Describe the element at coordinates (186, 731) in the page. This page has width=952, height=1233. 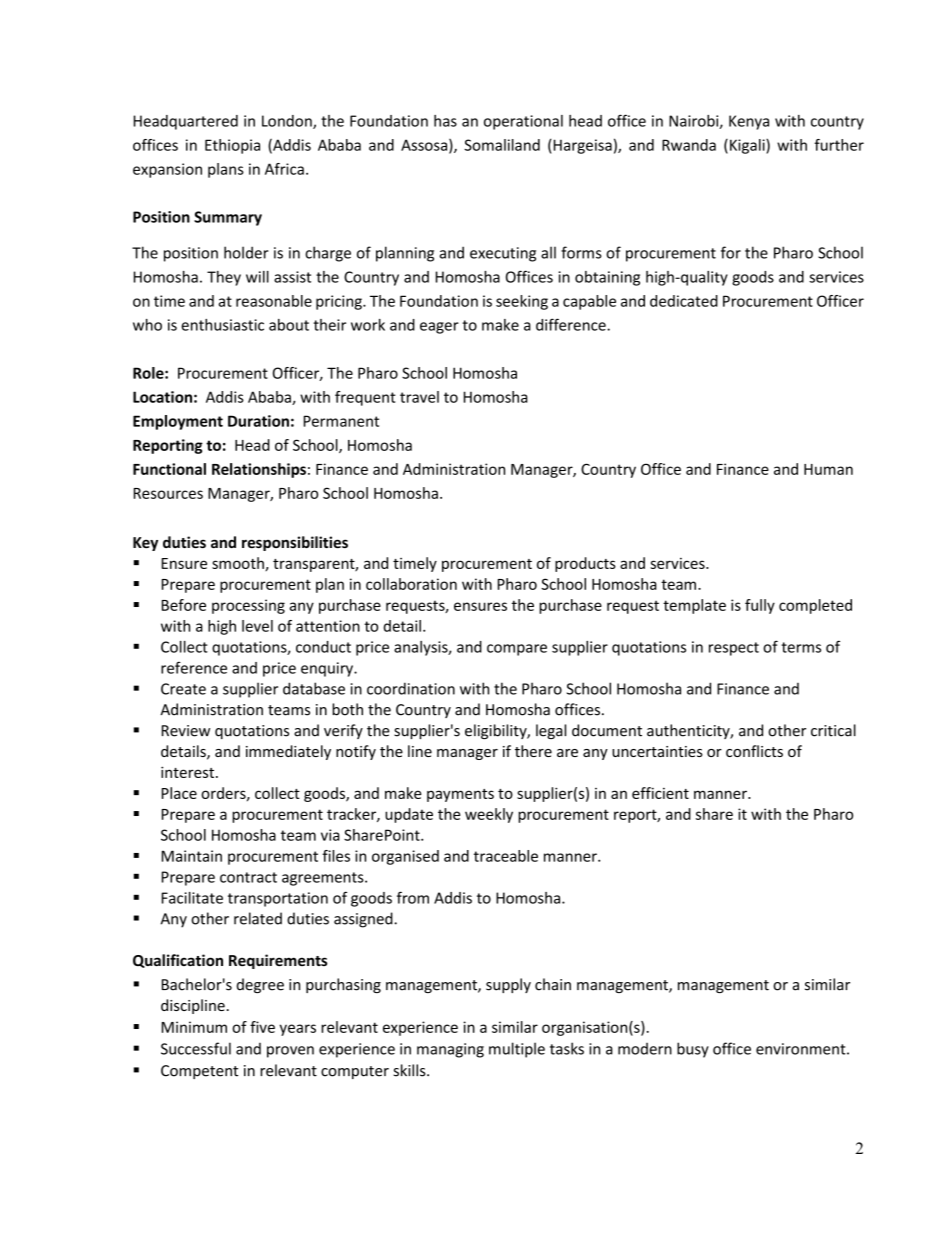
I see `Review` at that location.
